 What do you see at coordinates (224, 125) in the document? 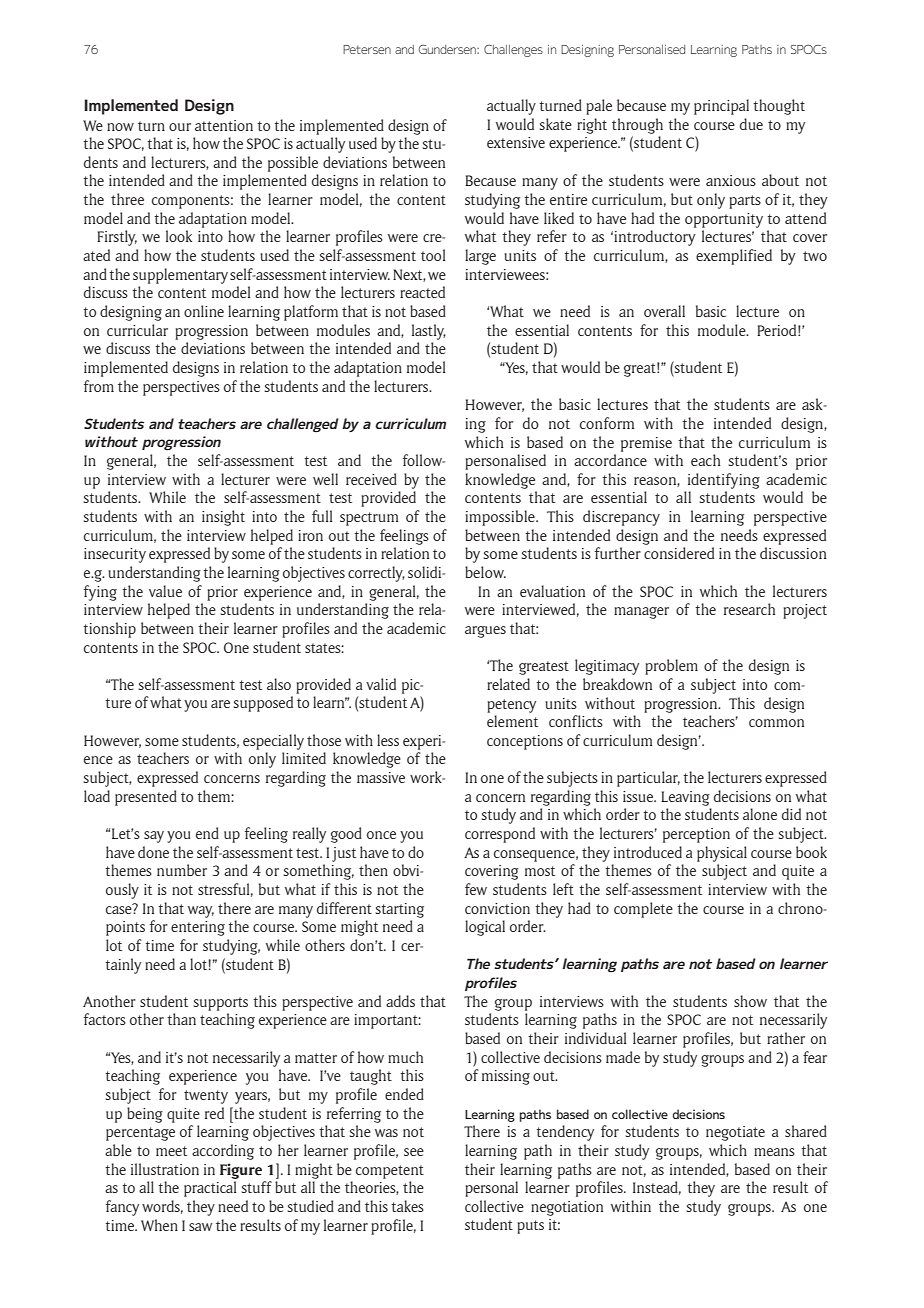
I see `attention` at bounding box center [224, 125].
